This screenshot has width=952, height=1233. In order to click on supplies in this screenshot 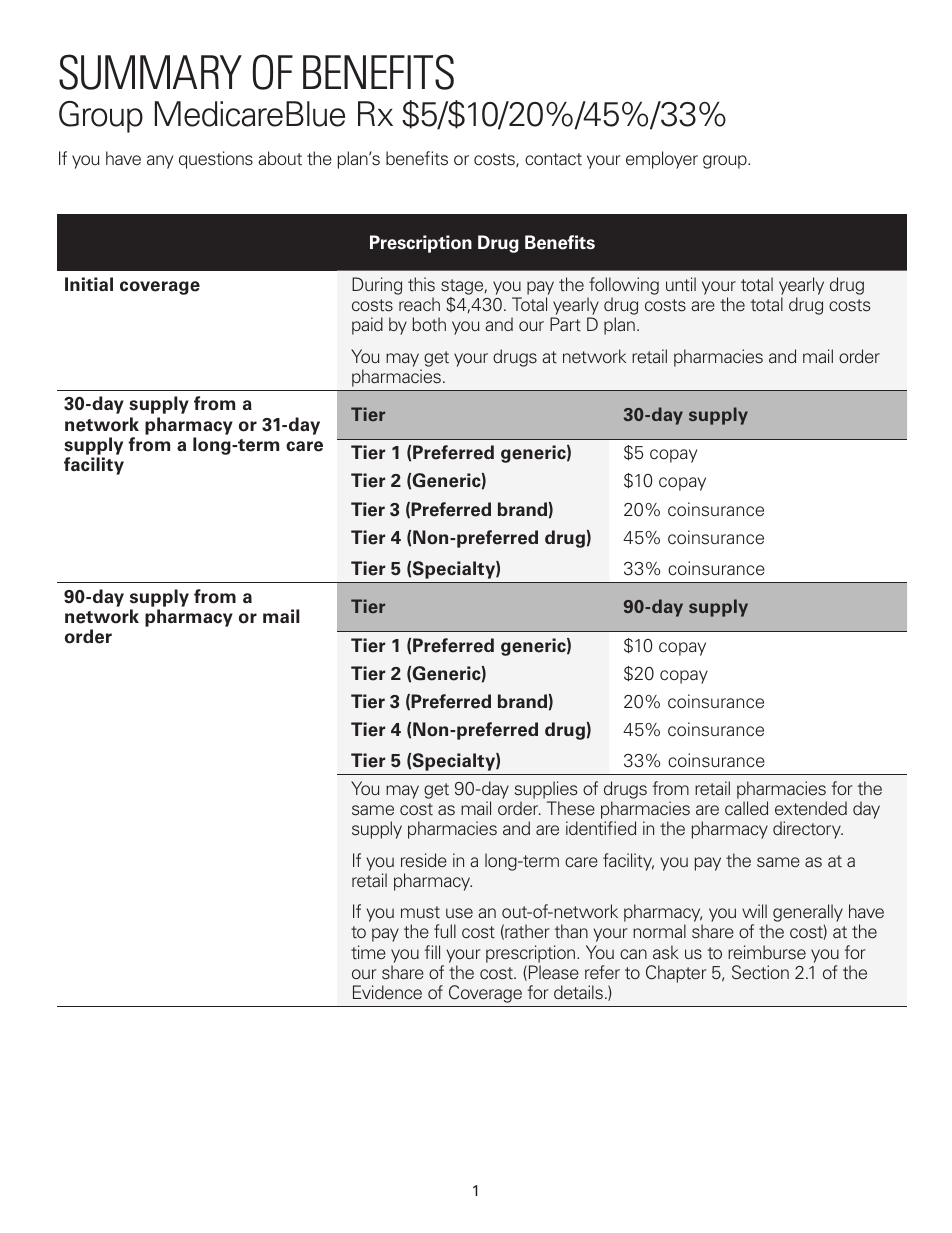, I will do `click(546, 790)`.
